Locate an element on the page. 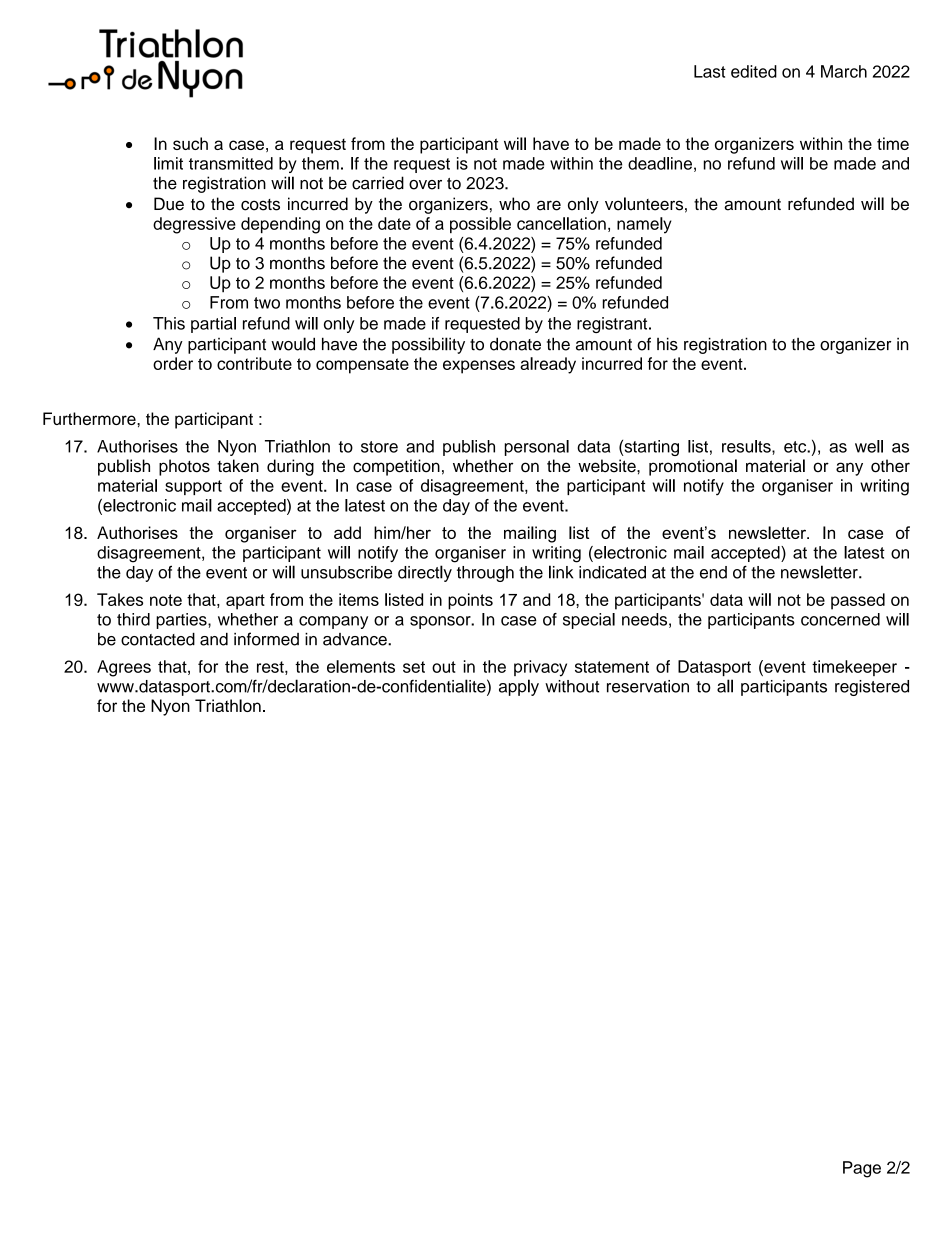 The image size is (952, 1233). without is located at coordinates (572, 686).
